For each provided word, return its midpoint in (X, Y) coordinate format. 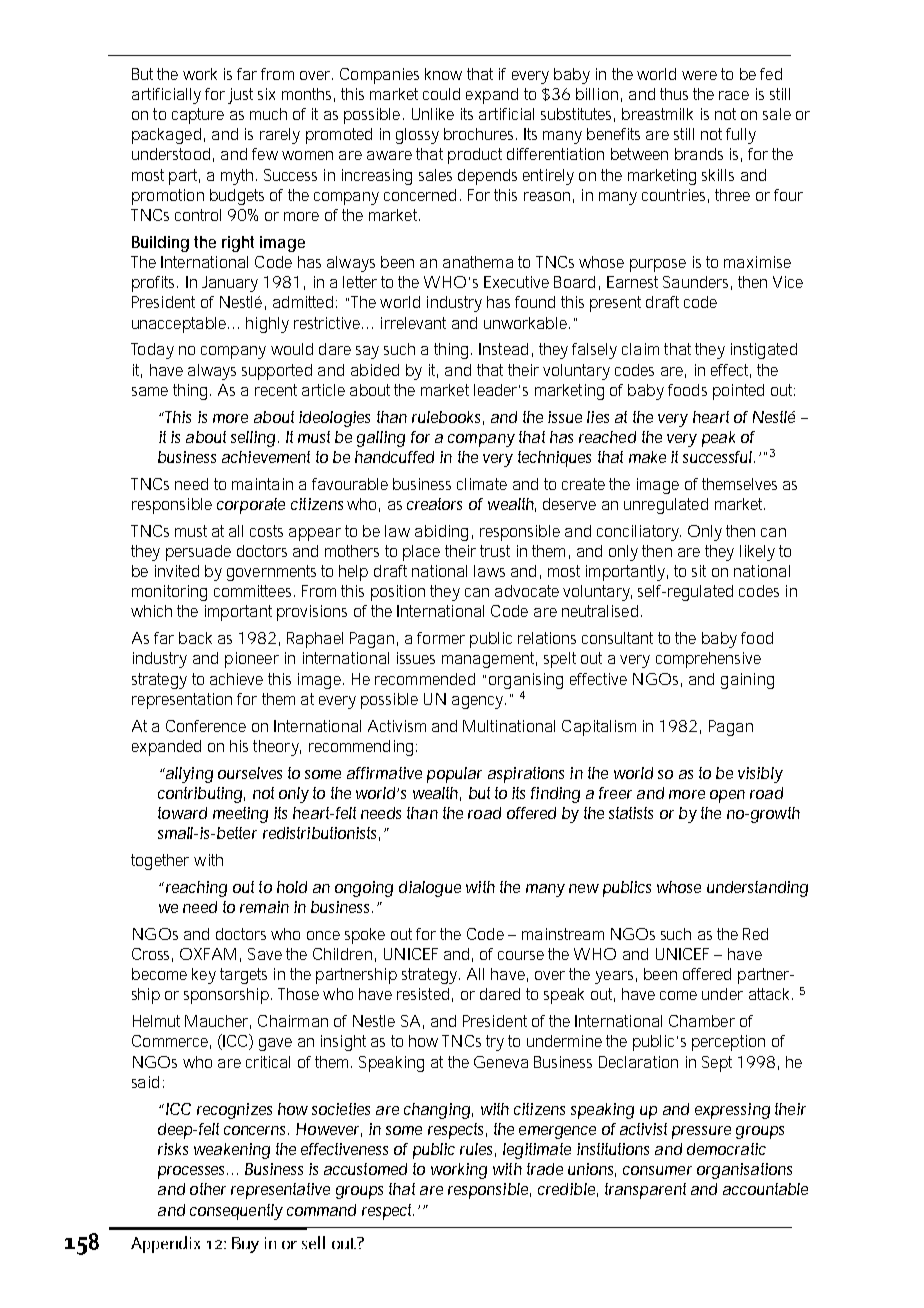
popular (454, 775)
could (441, 94)
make (647, 457)
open (727, 796)
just (240, 96)
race (734, 95)
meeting (240, 815)
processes (193, 1172)
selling (253, 439)
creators (434, 504)
